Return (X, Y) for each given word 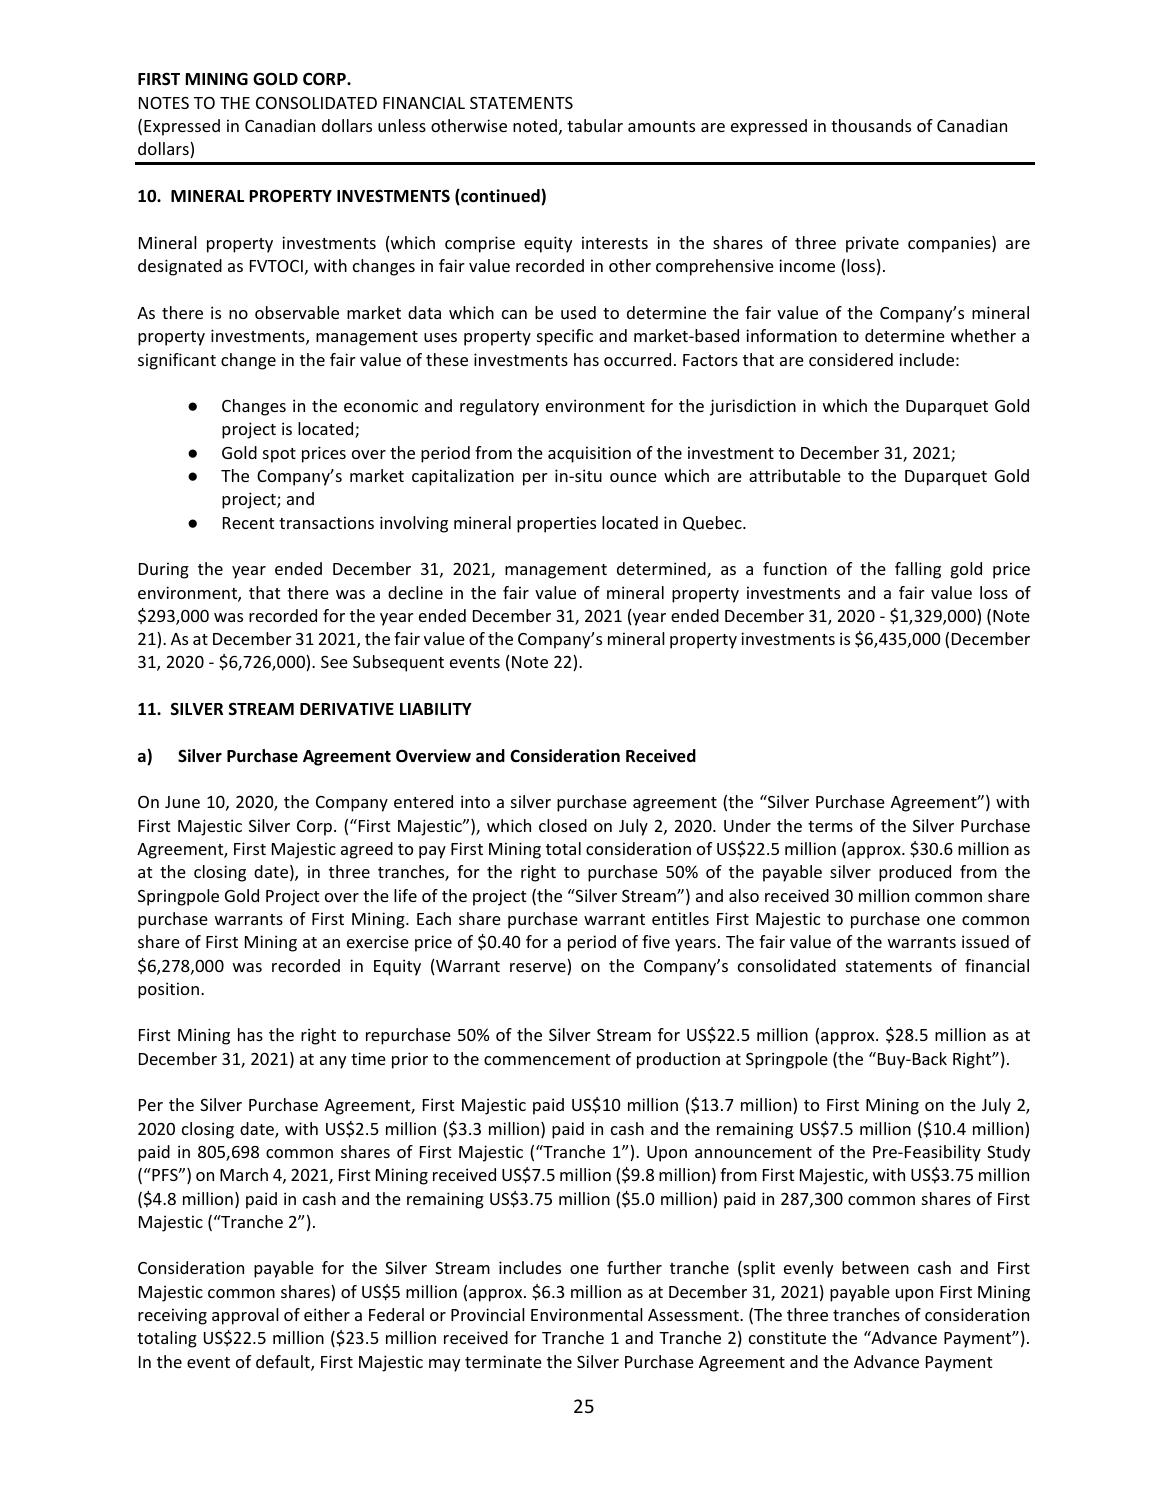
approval (245, 1316)
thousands (871, 125)
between (875, 1267)
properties (556, 524)
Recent (248, 523)
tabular (595, 125)
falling (918, 570)
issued (985, 941)
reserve (539, 969)
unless (402, 125)
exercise (378, 941)
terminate (503, 1361)
